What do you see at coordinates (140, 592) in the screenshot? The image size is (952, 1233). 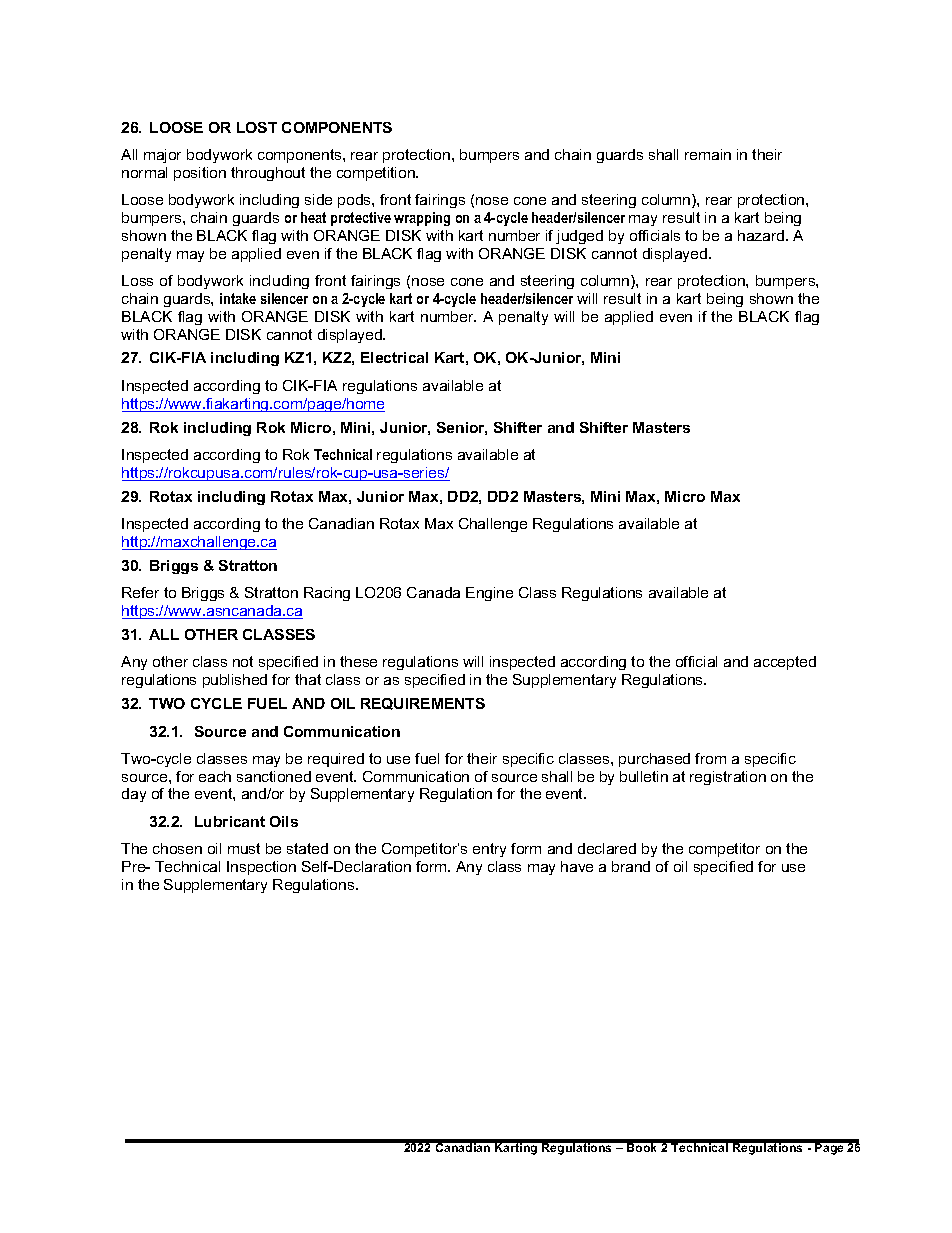 I see `Refer` at bounding box center [140, 592].
